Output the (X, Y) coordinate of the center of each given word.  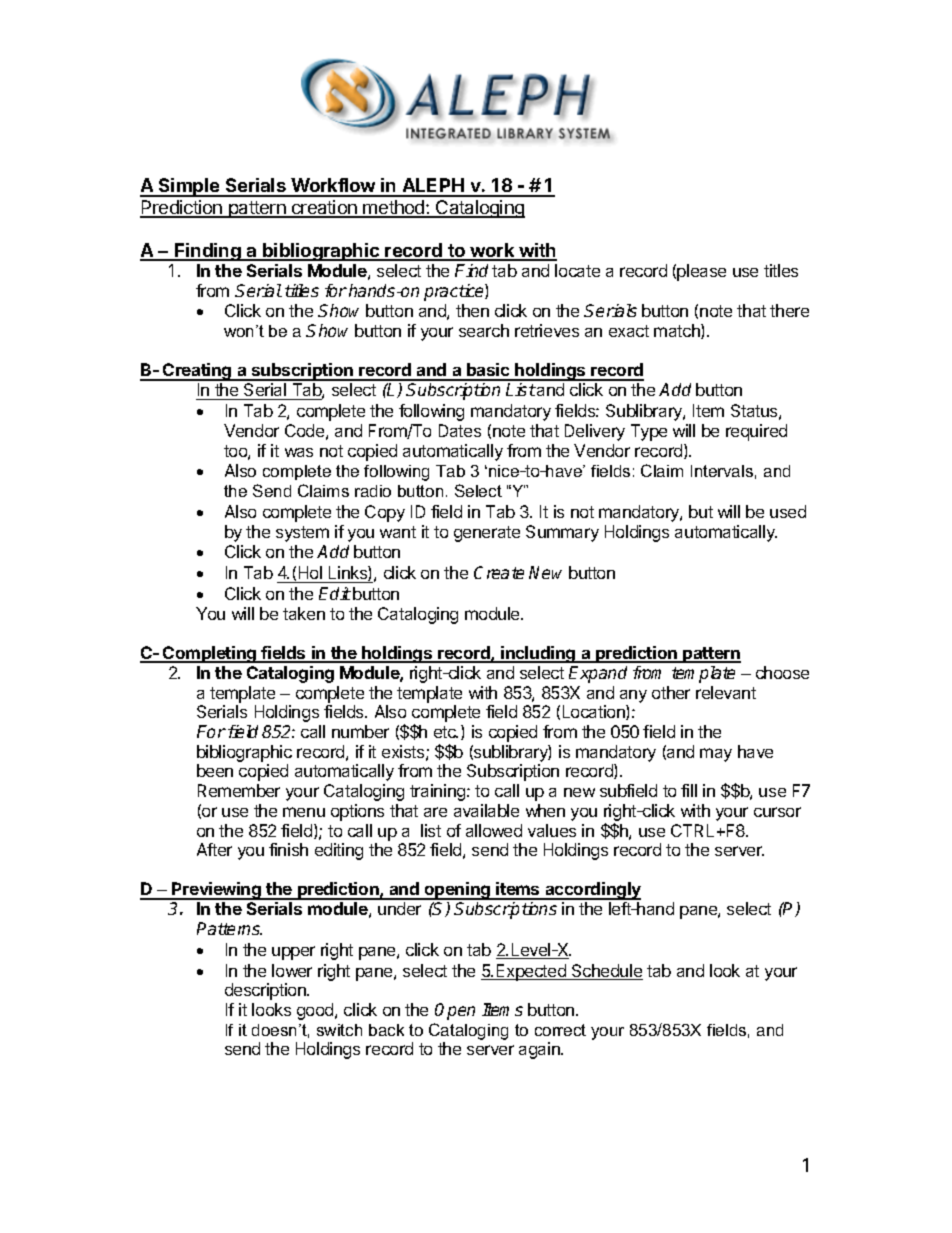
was (299, 452)
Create (499, 572)
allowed (494, 830)
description (266, 991)
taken (304, 613)
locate (577, 270)
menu (304, 812)
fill (689, 790)
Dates (460, 430)
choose (782, 672)
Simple (189, 187)
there (789, 310)
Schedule (606, 972)
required (756, 432)
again (540, 1050)
